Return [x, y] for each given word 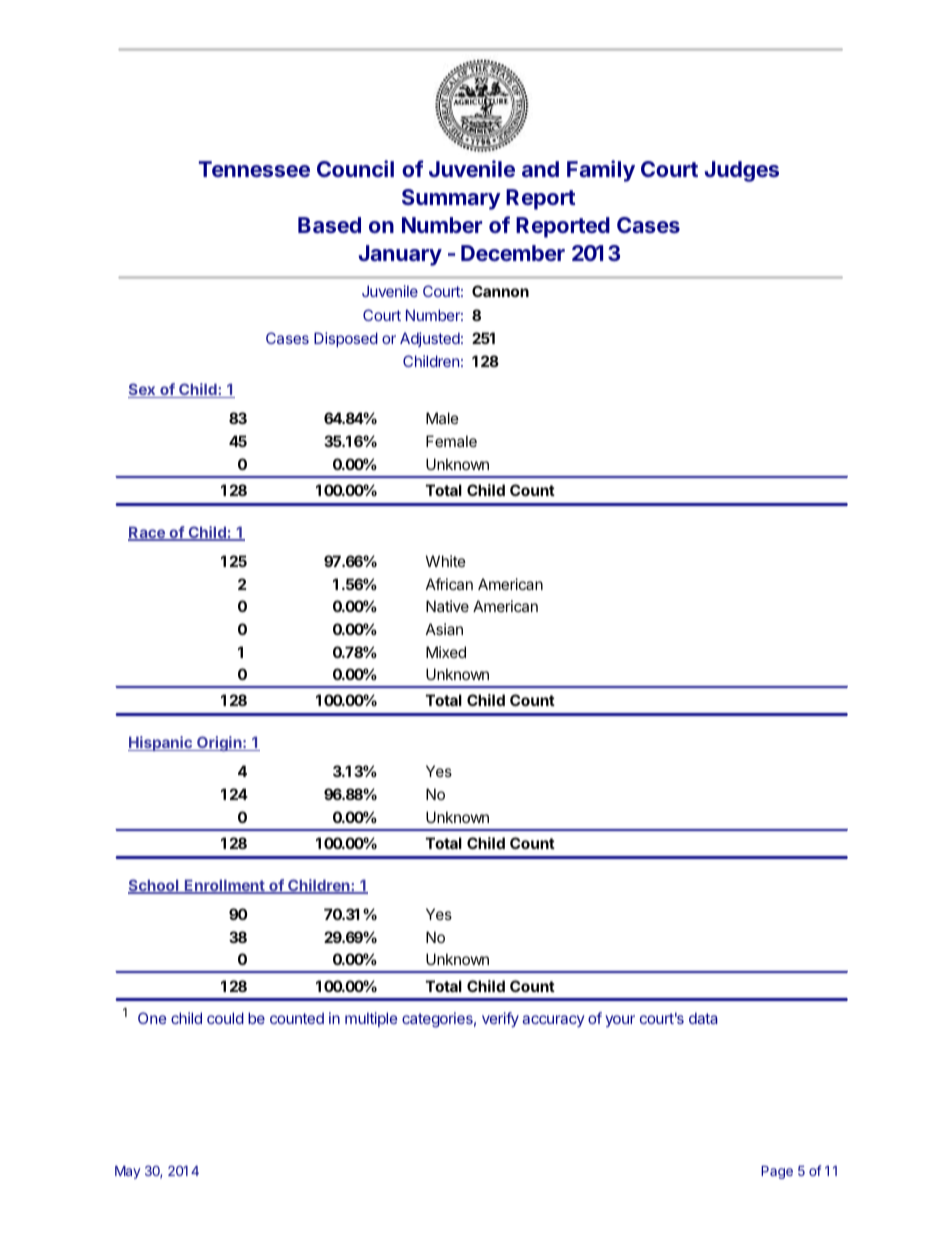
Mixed [446, 652]
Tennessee [254, 169]
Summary [451, 199]
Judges [741, 171]
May [127, 1172]
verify [500, 1019]
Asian [444, 629]
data [703, 1018]
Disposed [346, 339]
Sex [143, 390]
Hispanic [161, 743]
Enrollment [224, 886]
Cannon [500, 291]
